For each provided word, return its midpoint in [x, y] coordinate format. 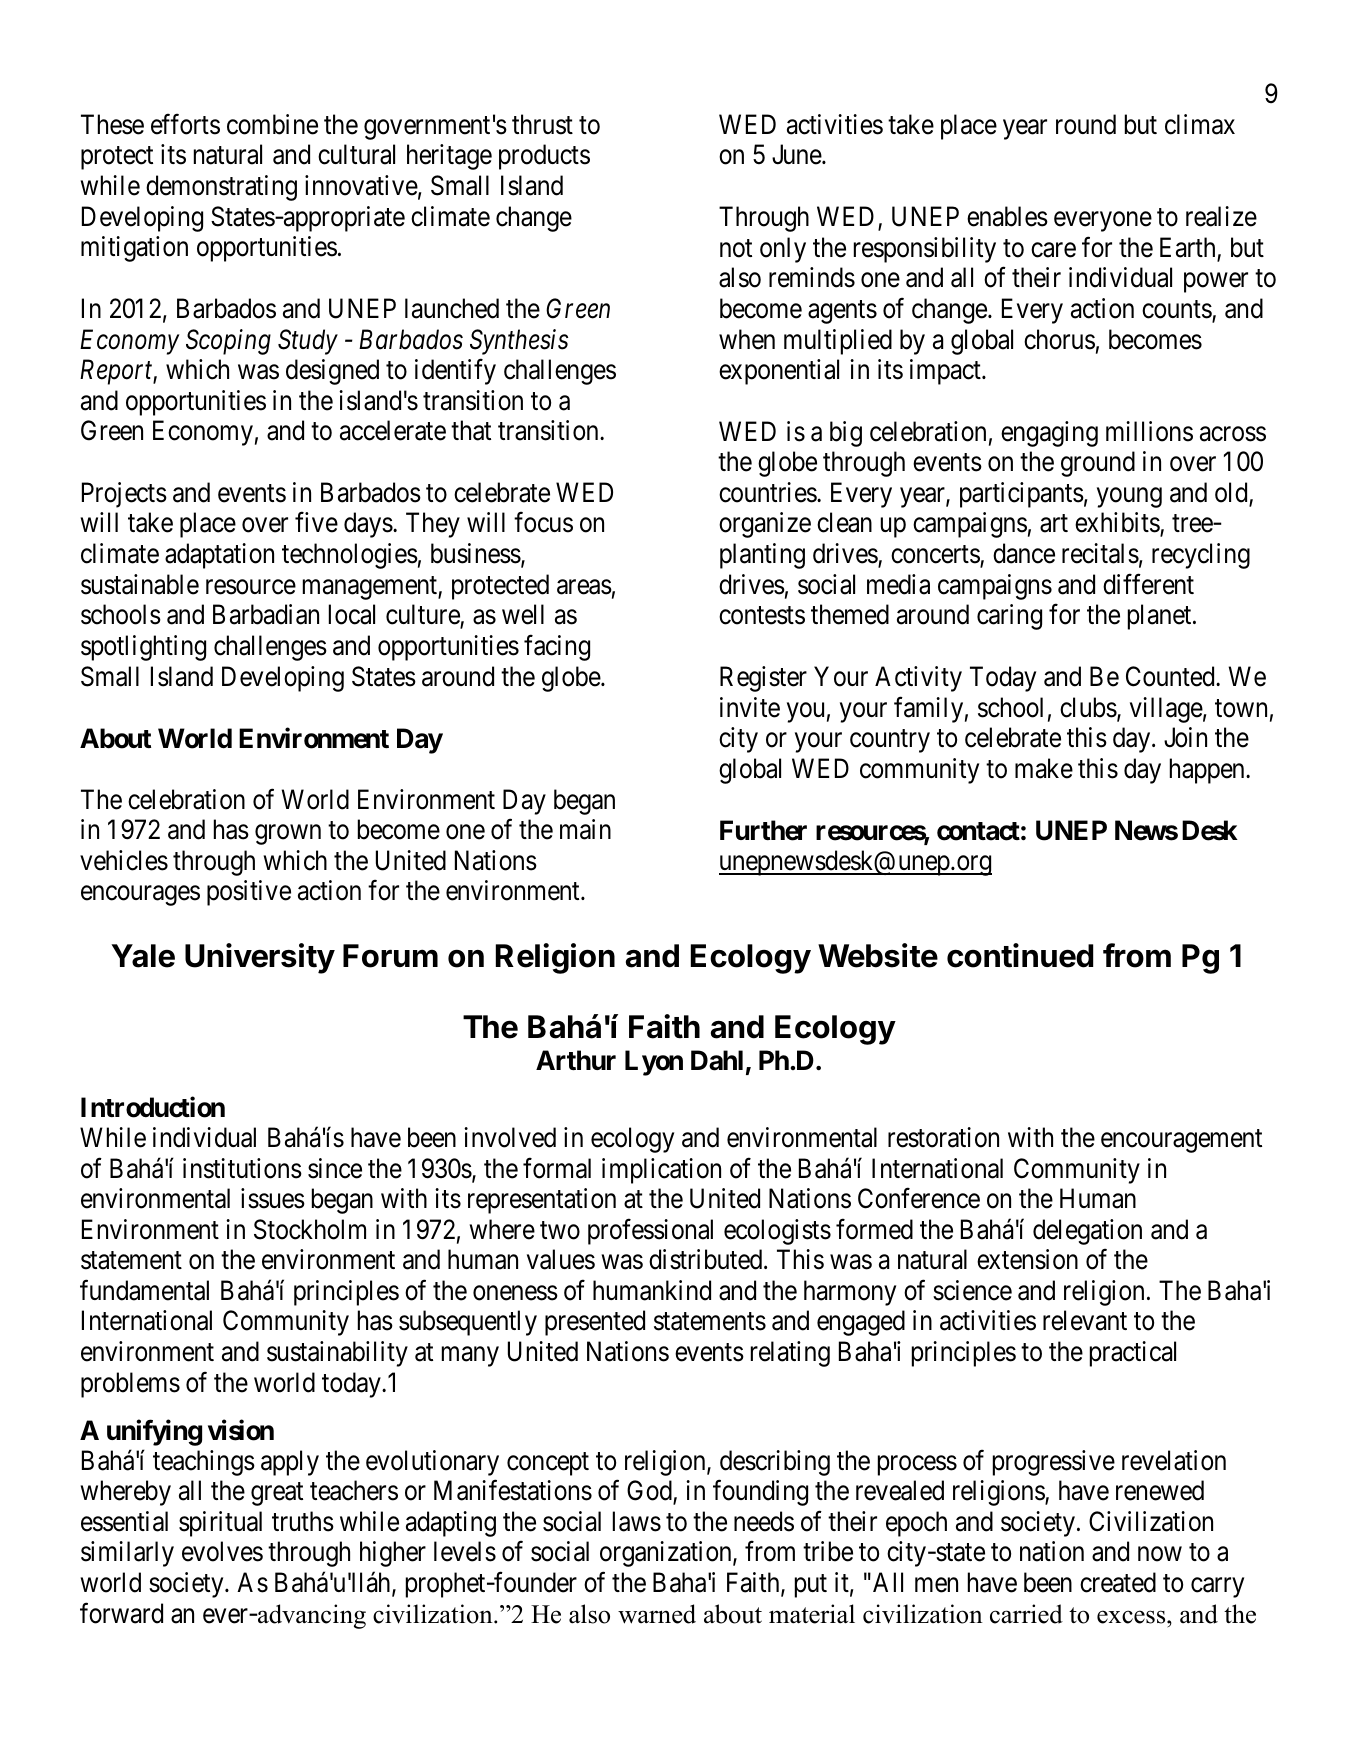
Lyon [654, 1063]
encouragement [1181, 1141]
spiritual [220, 1524]
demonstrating [221, 188]
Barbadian [266, 614]
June [797, 155]
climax [1200, 124]
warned [657, 1614]
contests [762, 616]
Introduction [153, 1107]
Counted [1171, 676]
